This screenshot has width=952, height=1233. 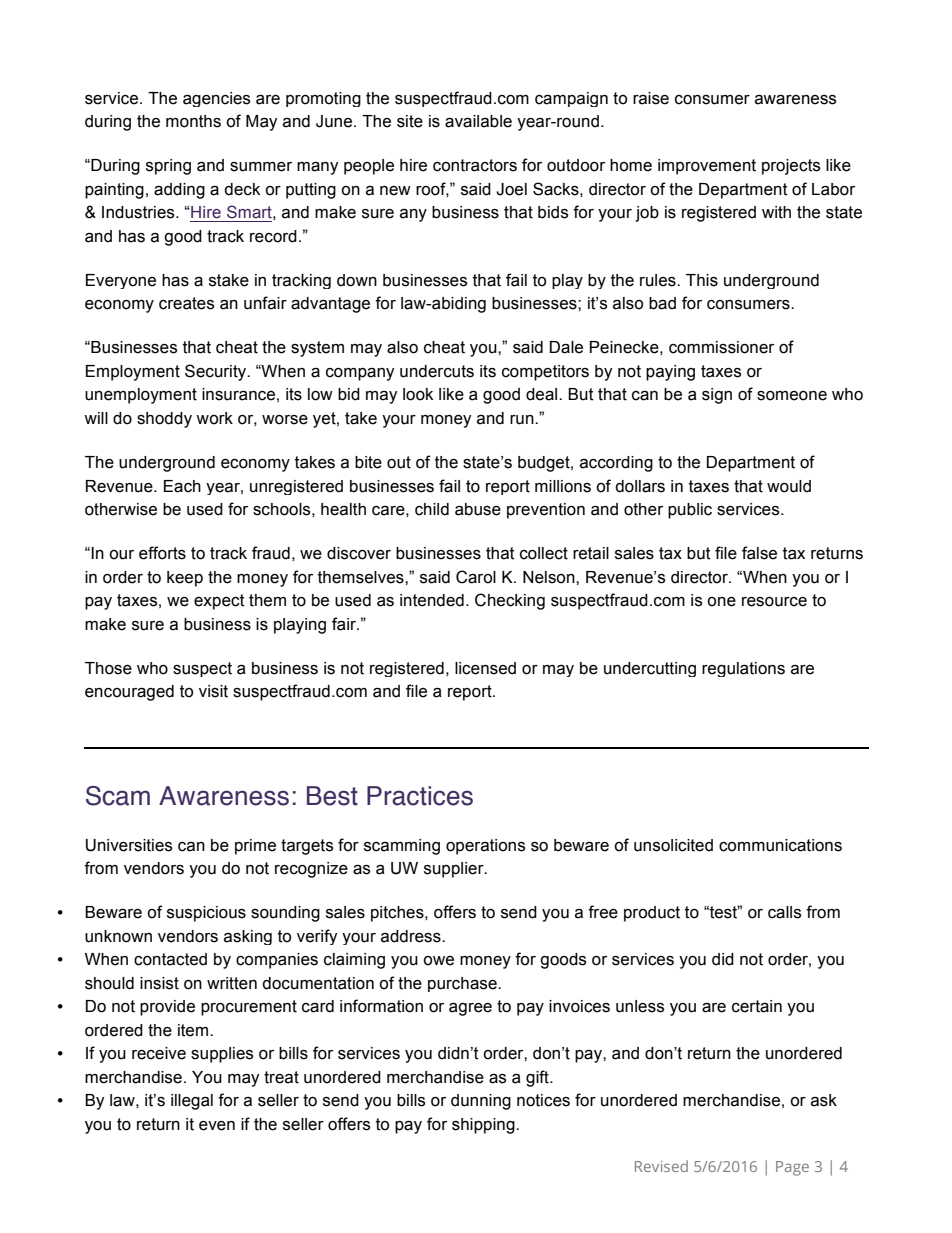 What do you see at coordinates (437, 371) in the screenshot?
I see `undercuts` at bounding box center [437, 371].
